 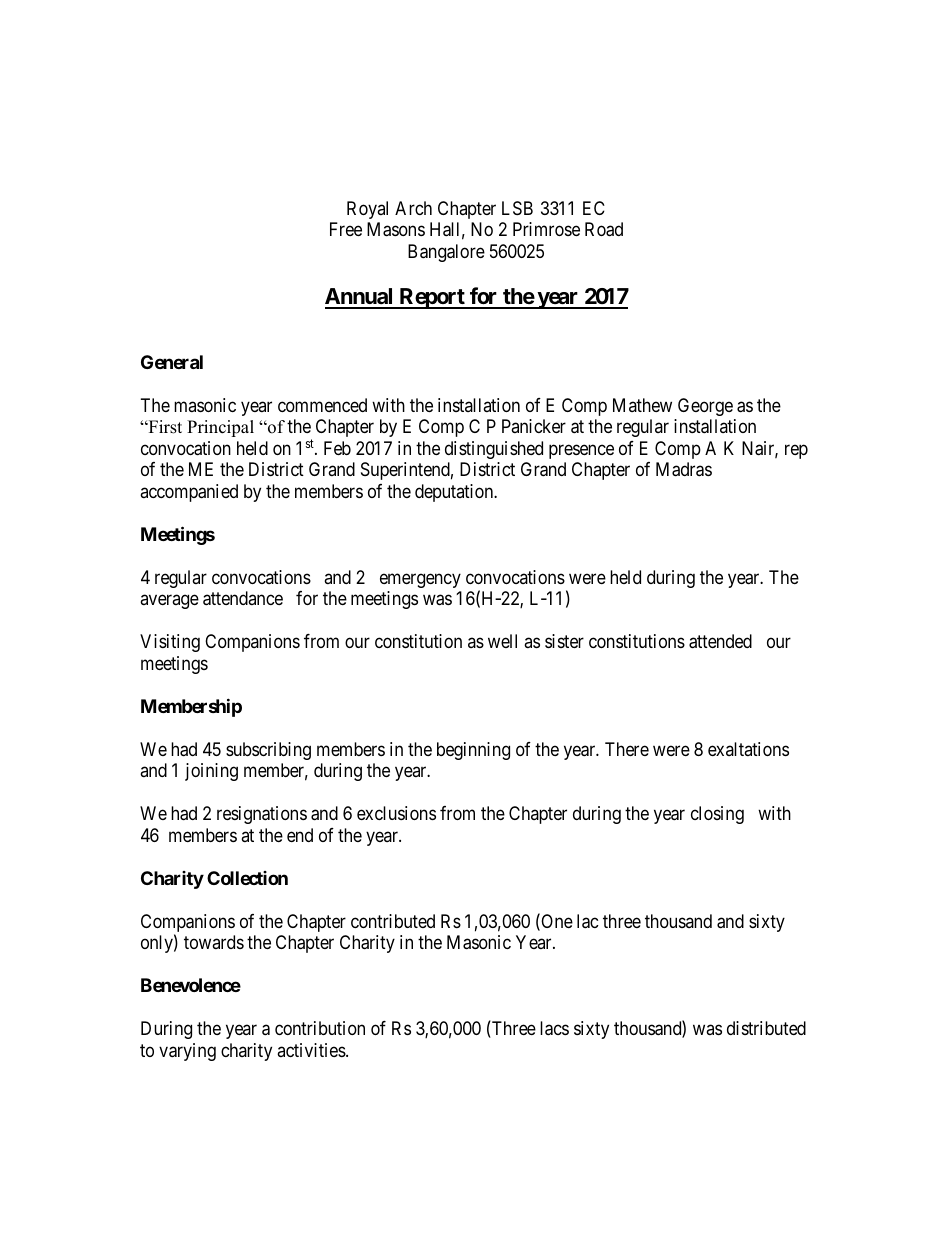 I want to click on Free, so click(x=346, y=229).
